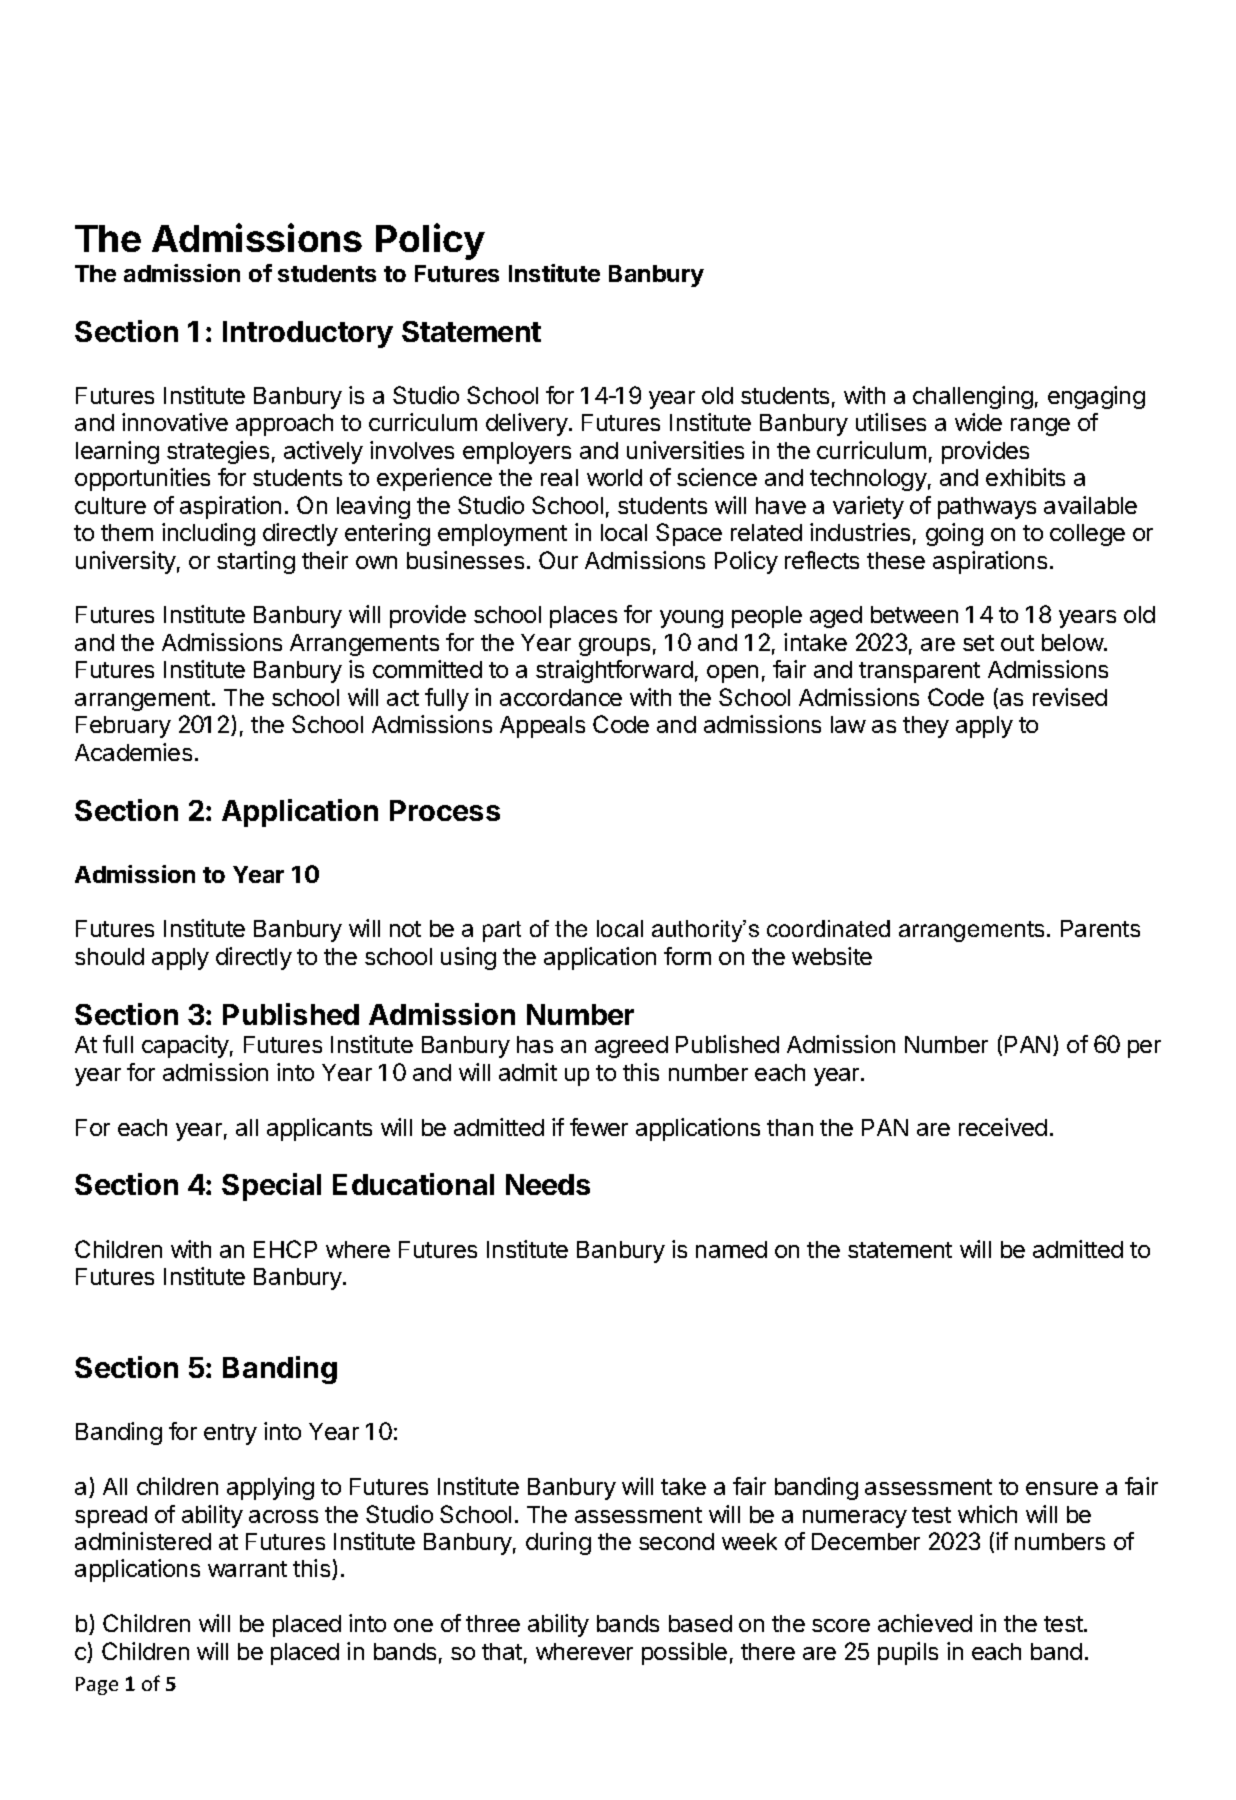  What do you see at coordinates (631, 1047) in the screenshot?
I see `agreed` at bounding box center [631, 1047].
